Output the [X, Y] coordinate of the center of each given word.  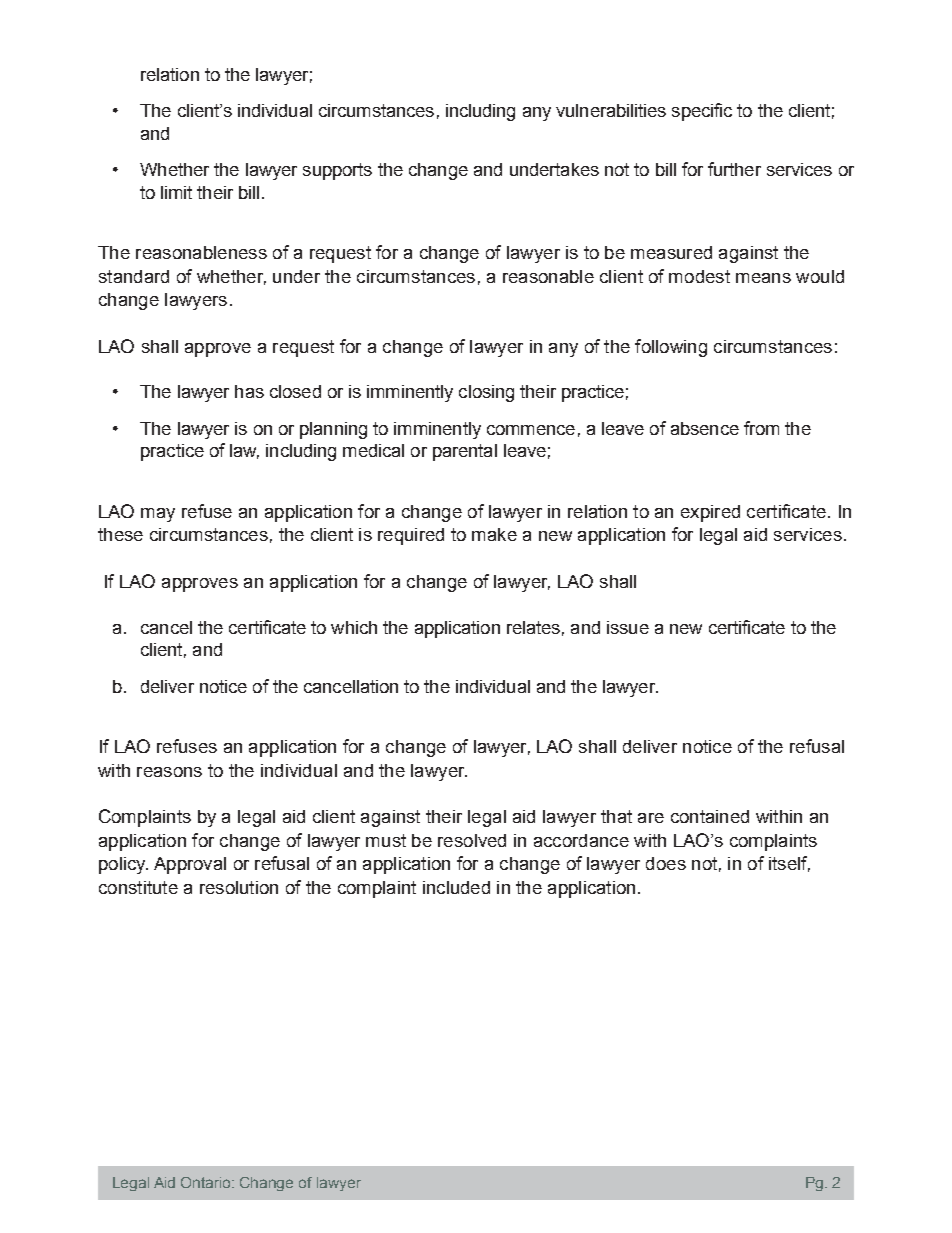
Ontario [207, 1182]
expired [710, 513]
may [158, 515]
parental [465, 452]
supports [337, 171]
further [734, 169]
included [456, 887]
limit [176, 192]
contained [710, 816]
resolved [472, 840]
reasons [169, 772]
